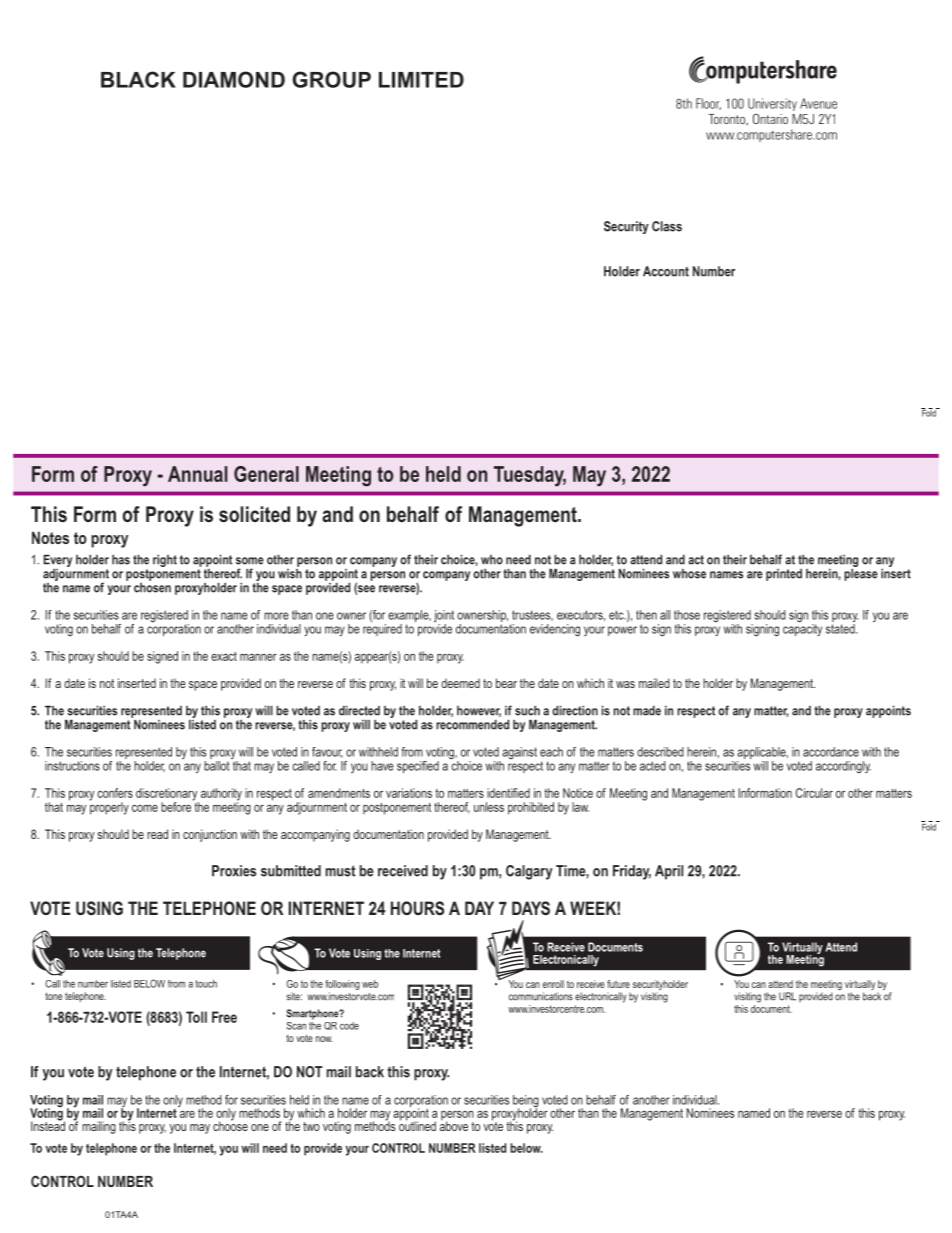 This screenshot has width=952, height=1233. Describe the element at coordinates (814, 793) in the screenshot. I see `Circular` at that location.
